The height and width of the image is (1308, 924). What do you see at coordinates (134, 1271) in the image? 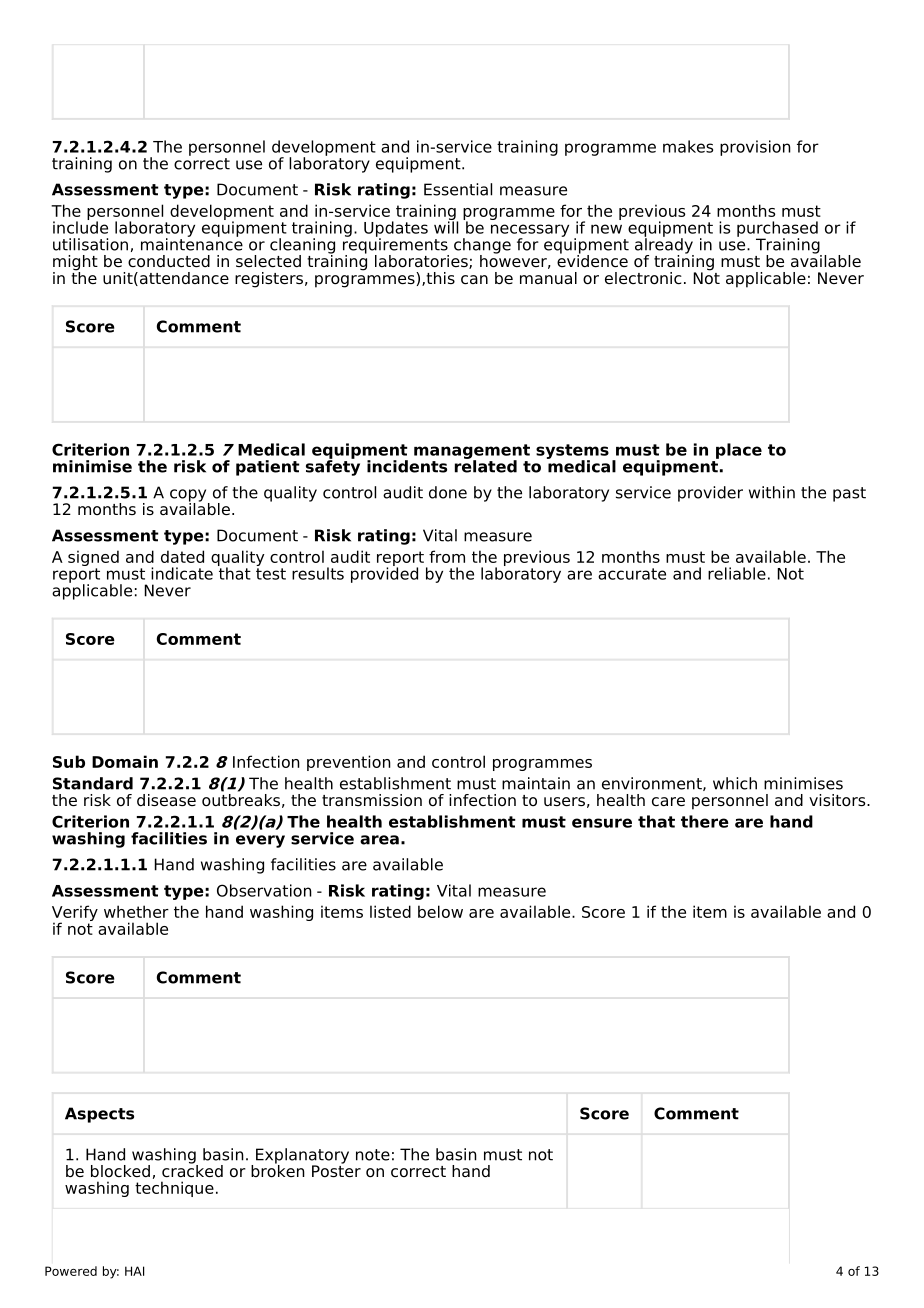
I see `HAI` at bounding box center [134, 1271].
